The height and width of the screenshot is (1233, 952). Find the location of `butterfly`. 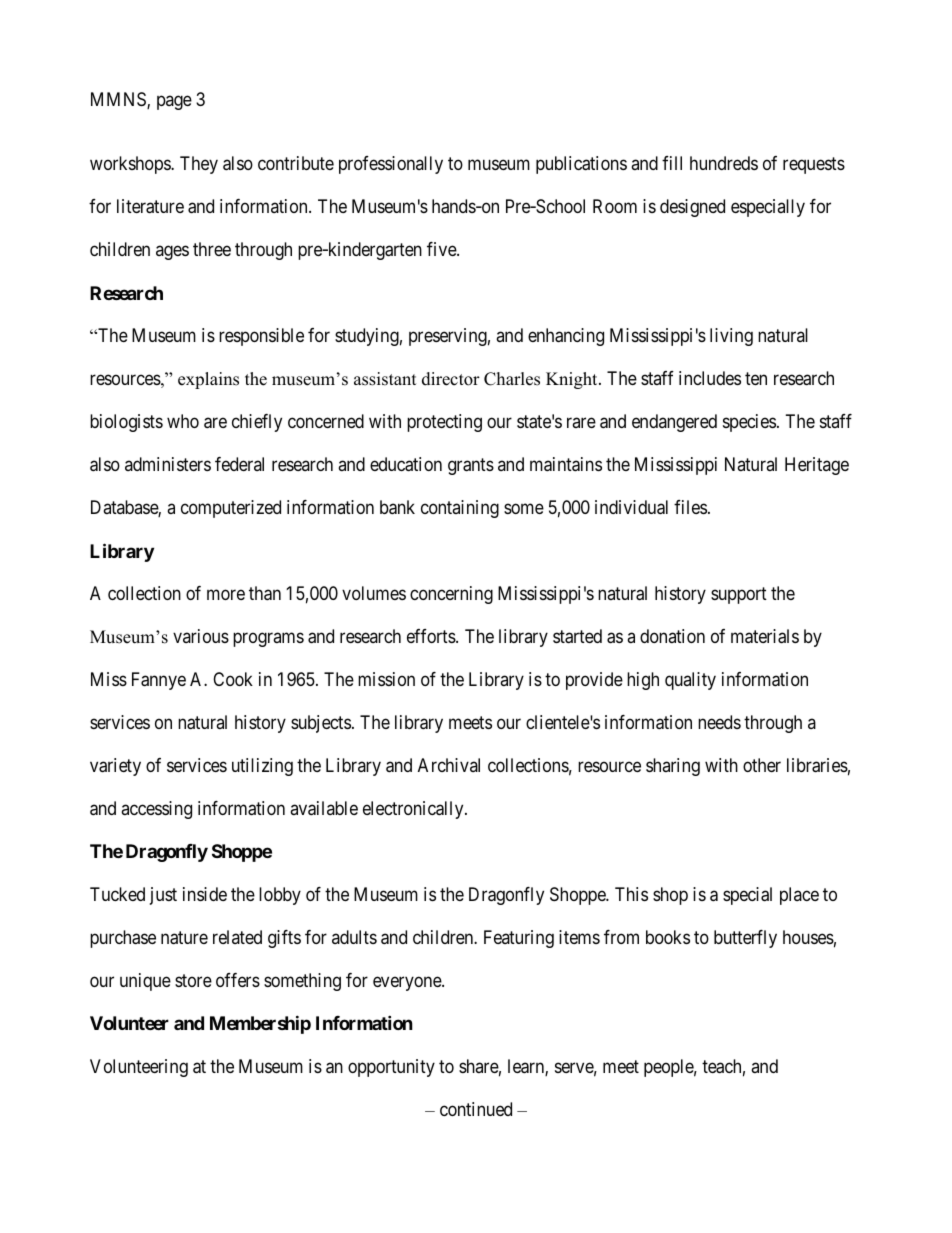

butterfly is located at coordinates (745, 939).
